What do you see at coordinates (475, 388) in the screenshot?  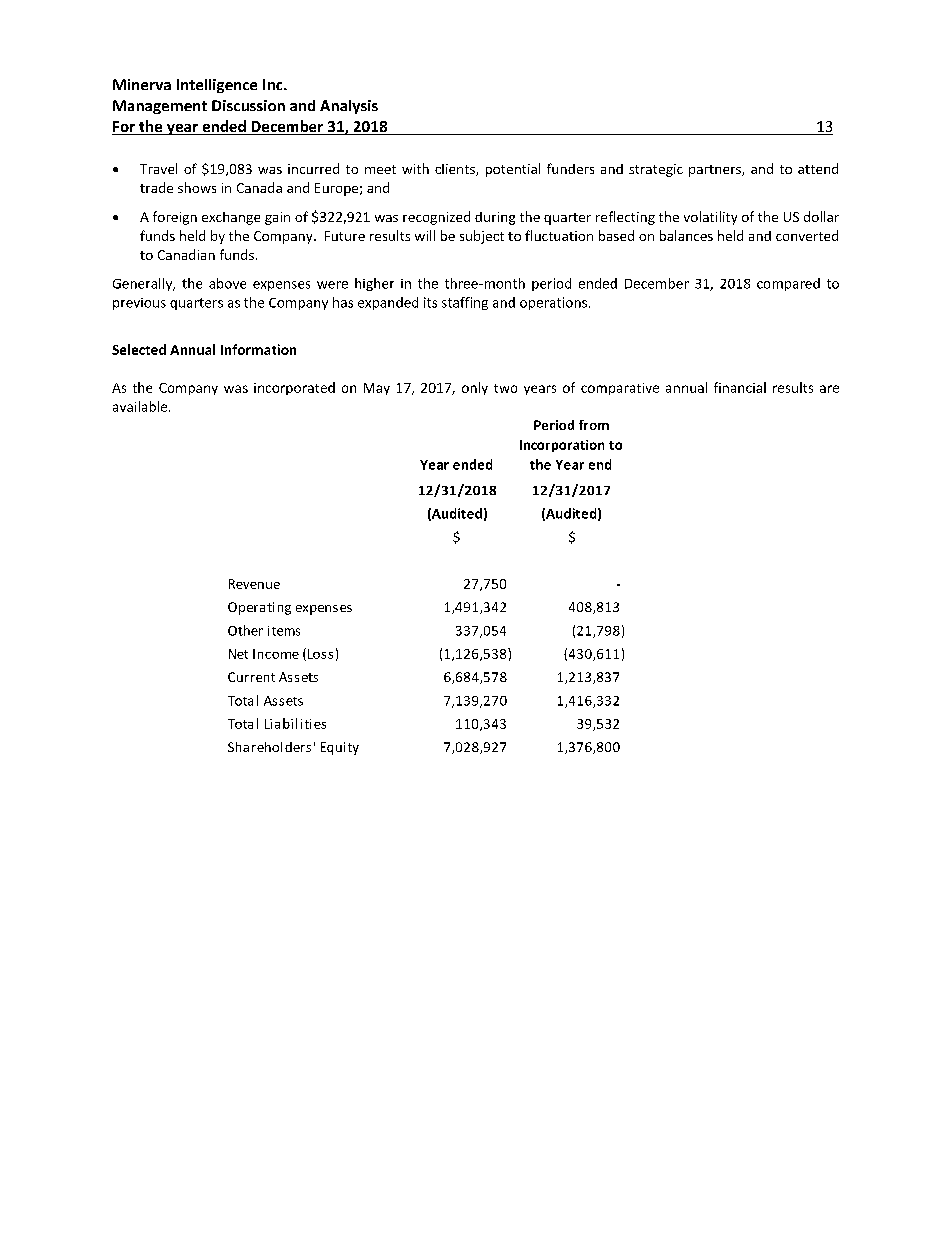 I see `only` at bounding box center [475, 388].
